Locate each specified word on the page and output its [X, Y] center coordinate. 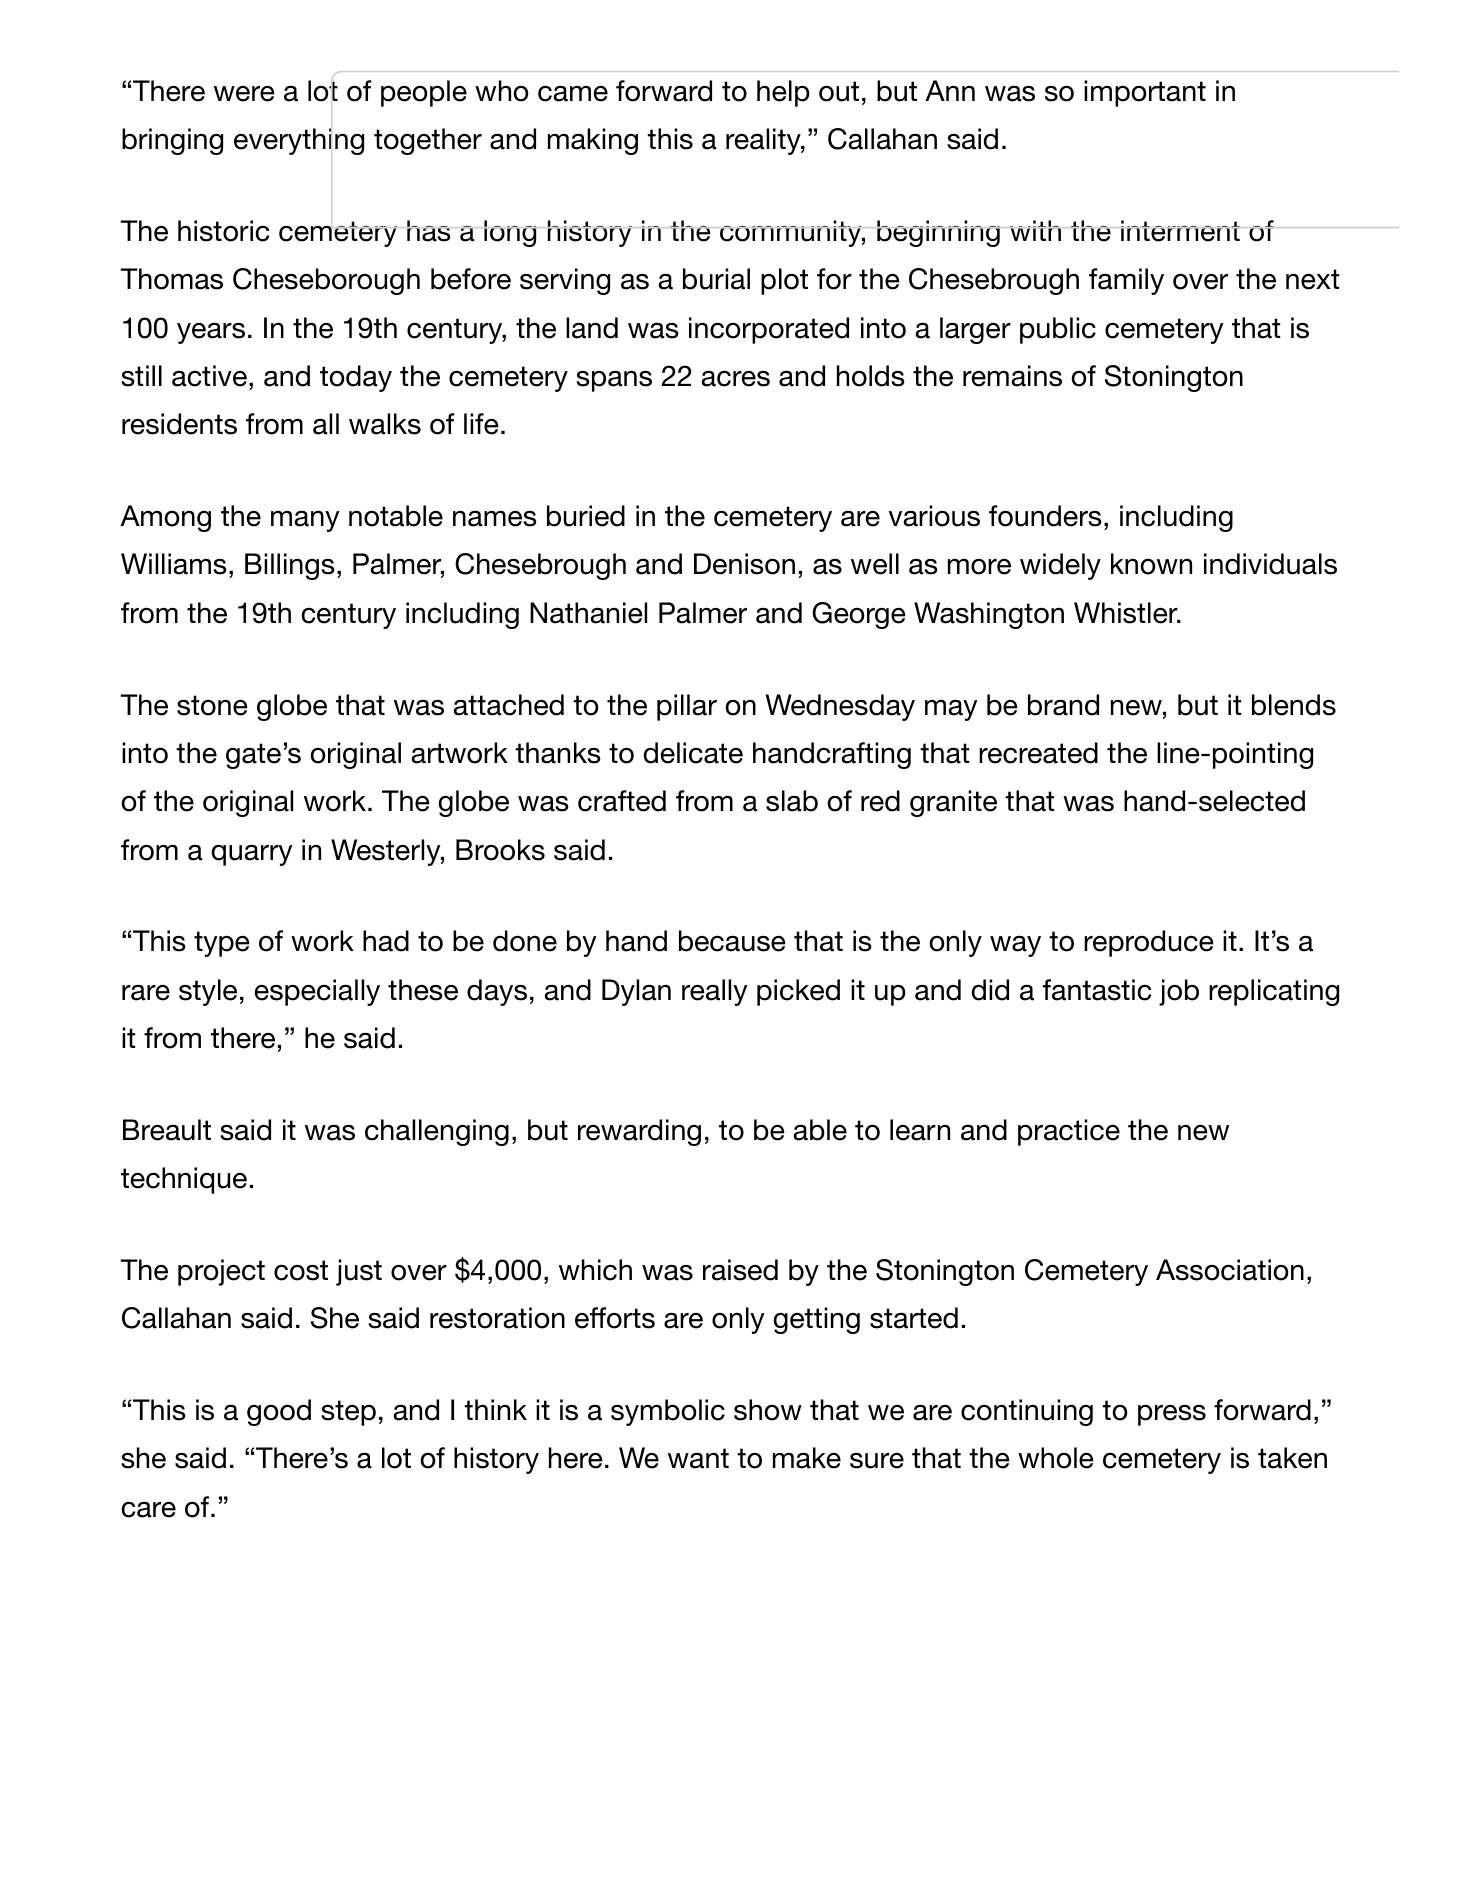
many [305, 521]
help [783, 93]
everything [299, 141]
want [698, 1458]
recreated [1038, 753]
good [279, 1412]
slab [792, 801]
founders [1045, 516]
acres [736, 379]
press [1172, 1415]
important [1145, 93]
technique [184, 1180]
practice [1069, 1132]
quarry [252, 855]
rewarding [639, 1132]
